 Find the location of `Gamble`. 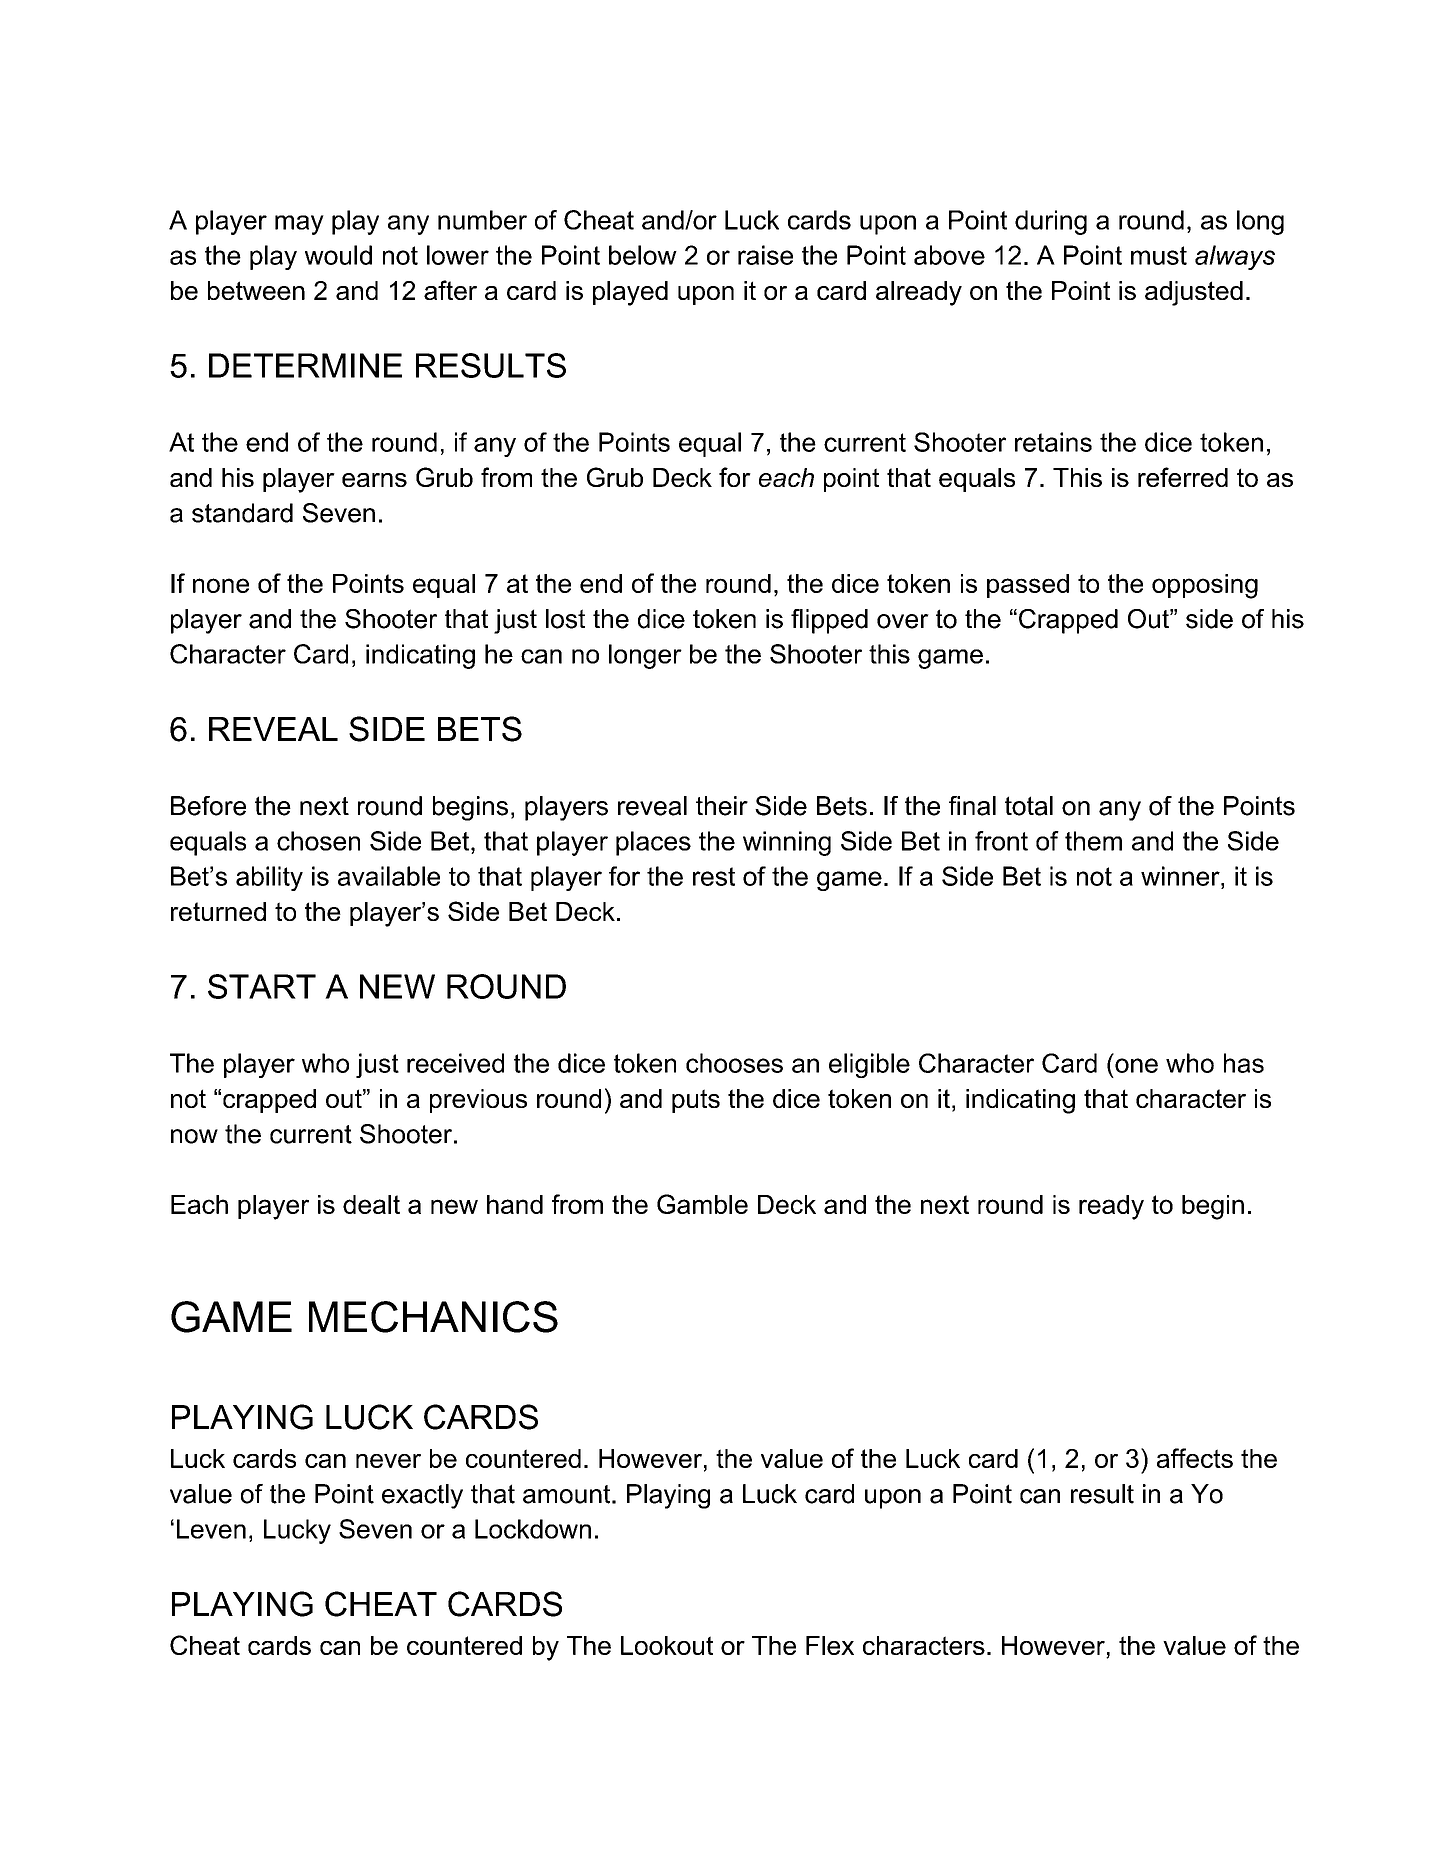

Gamble is located at coordinates (702, 1204).
